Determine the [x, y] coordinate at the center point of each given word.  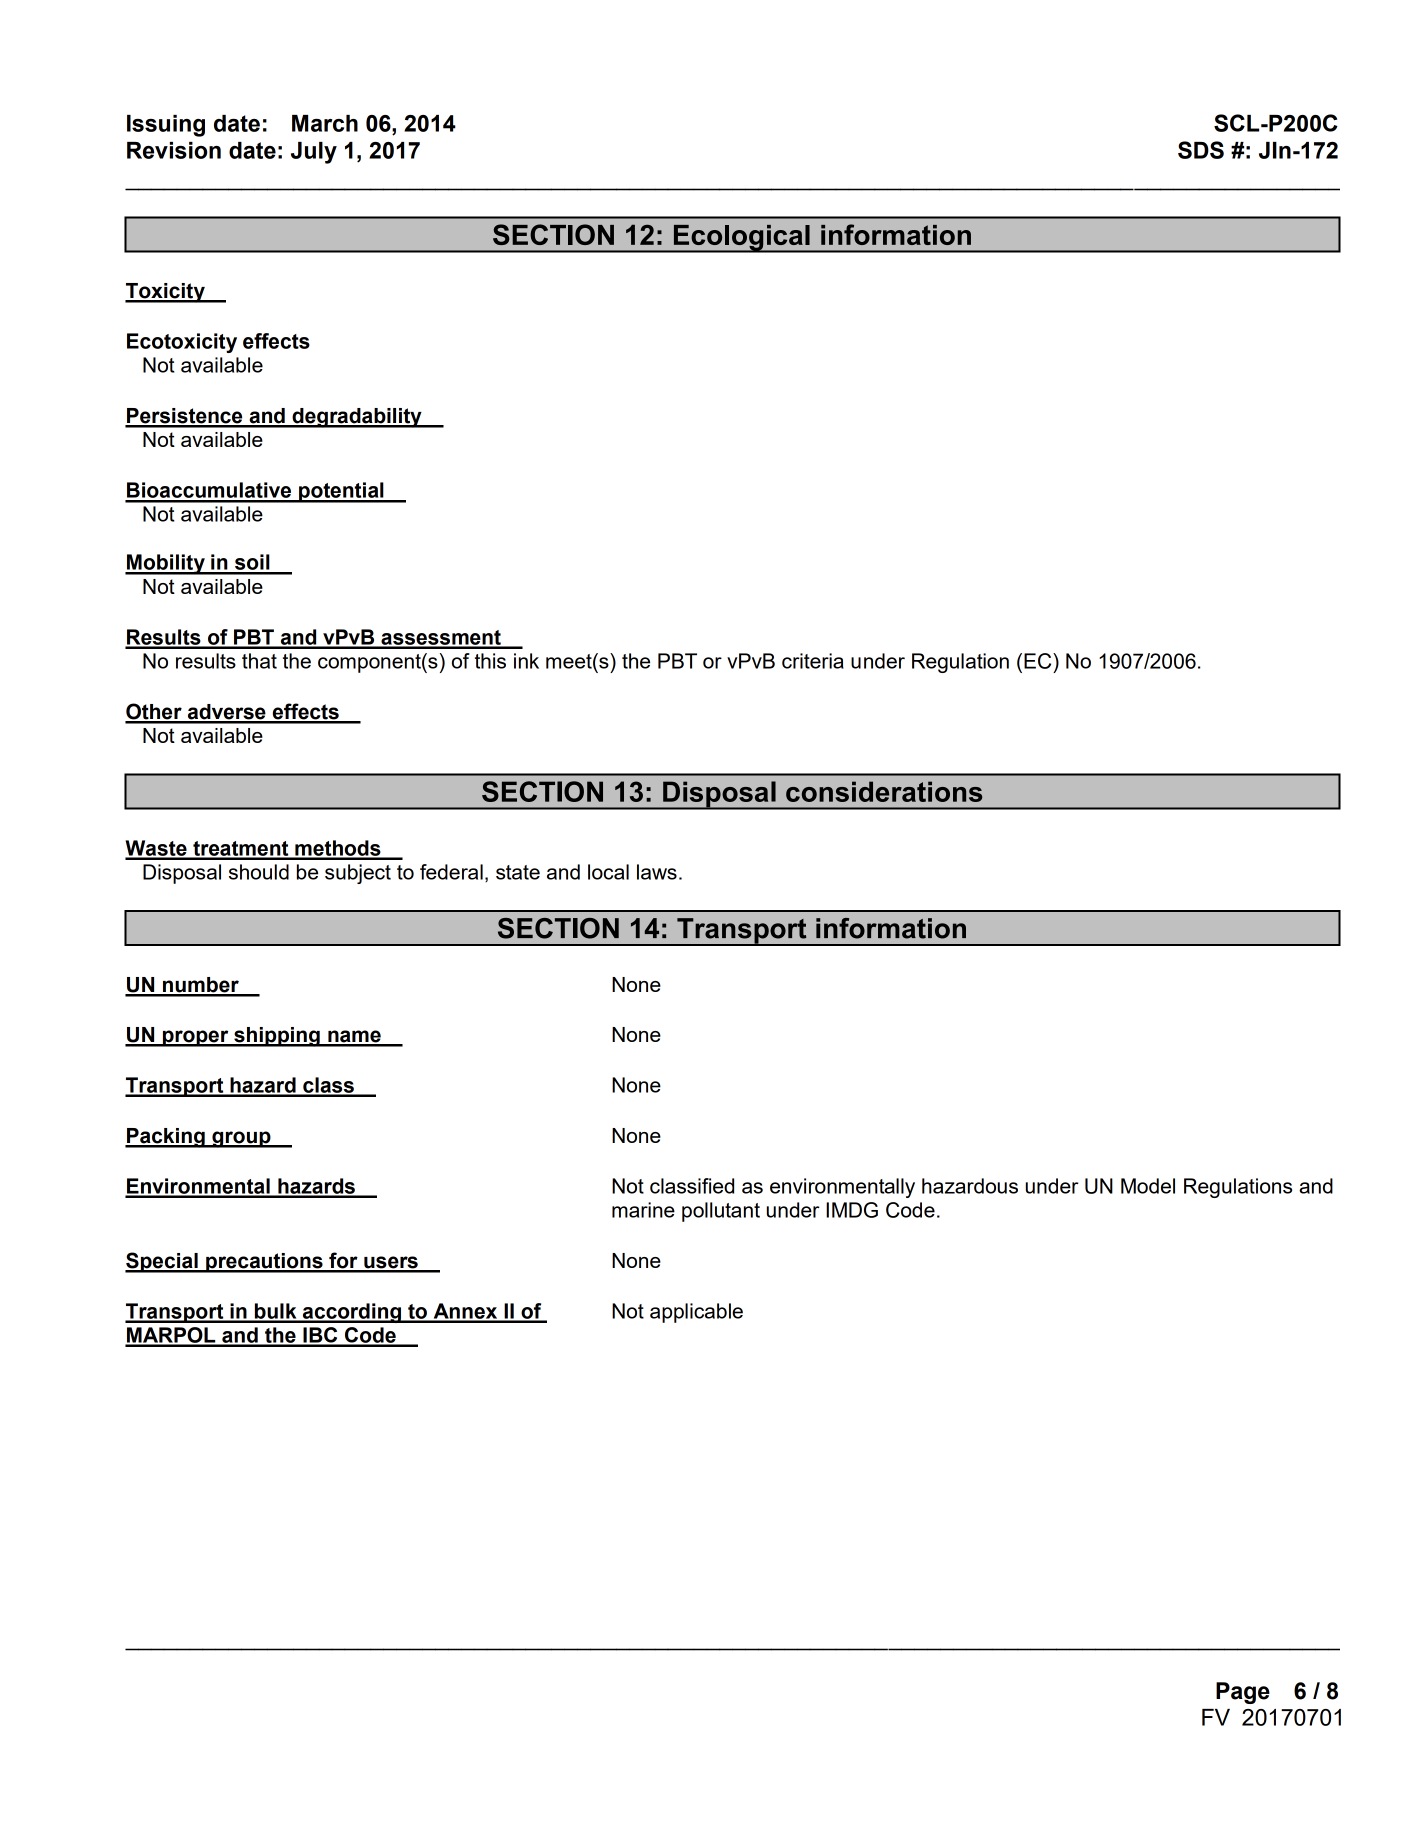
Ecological [741, 238]
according [352, 1313]
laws [657, 872]
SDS [1201, 150]
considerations [884, 791]
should [259, 872]
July [314, 153]
